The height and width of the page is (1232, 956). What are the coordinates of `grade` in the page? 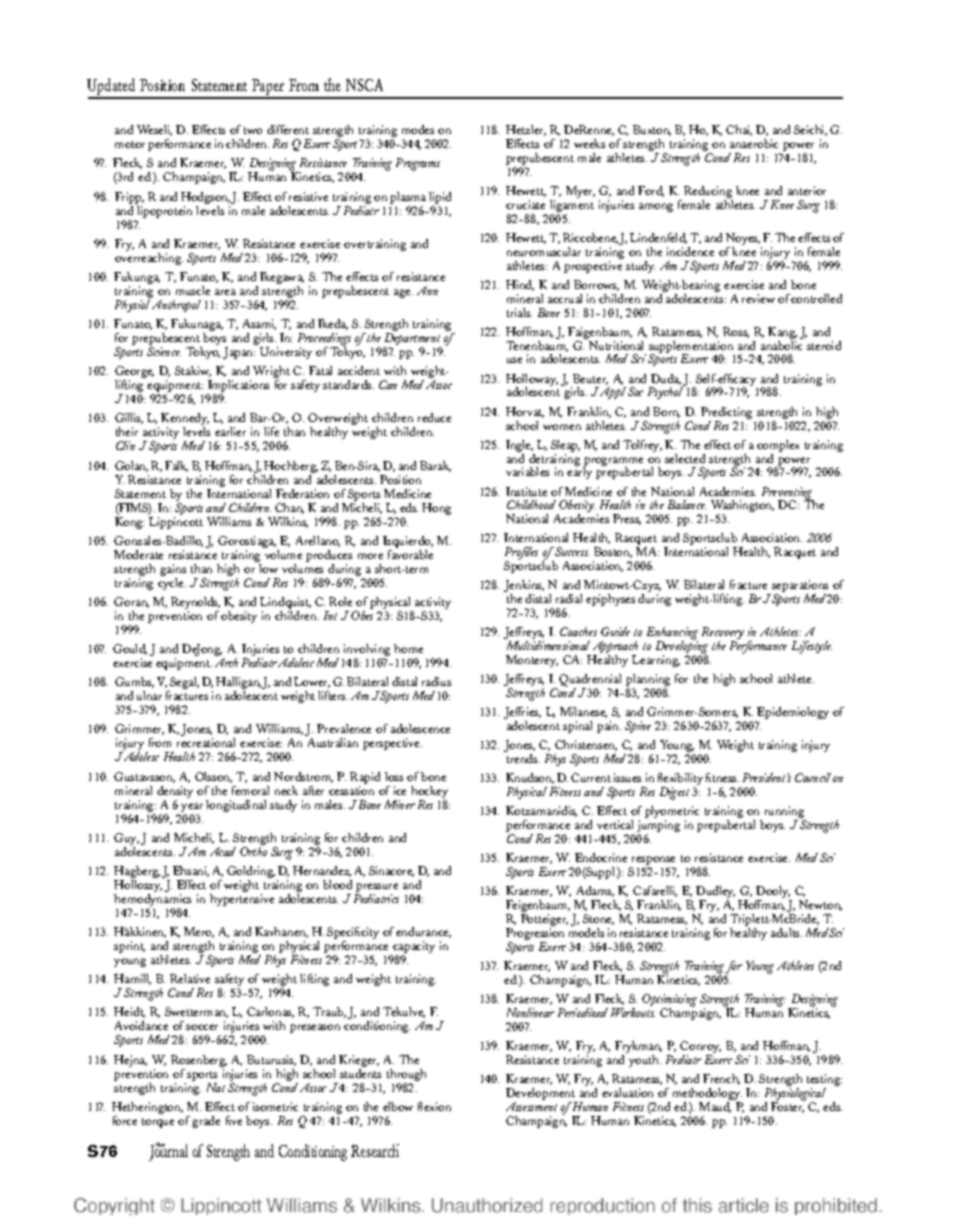 It's located at (206, 1122).
